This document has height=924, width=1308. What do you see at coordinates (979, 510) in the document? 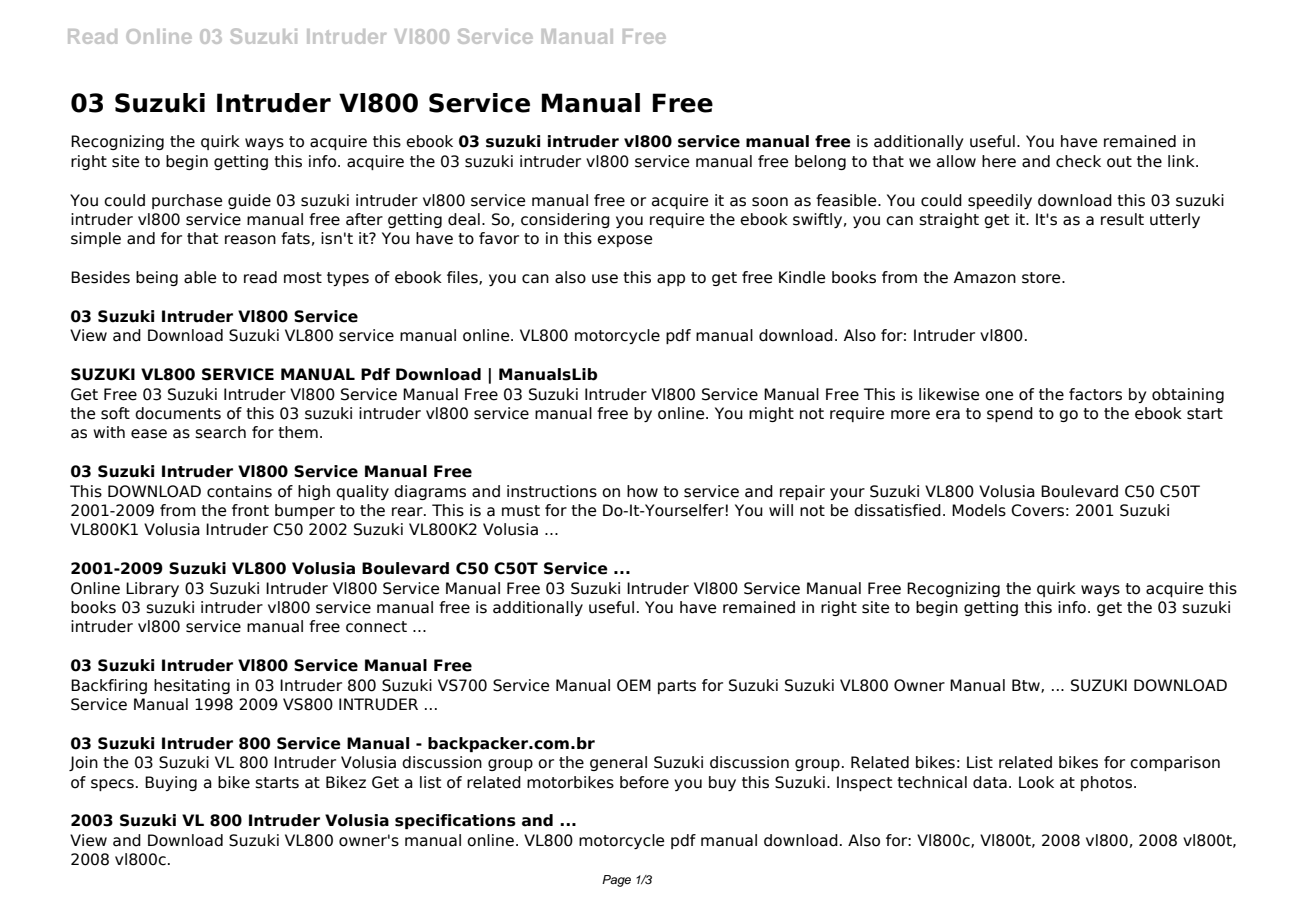
I see `Models` at bounding box center [979, 510].
